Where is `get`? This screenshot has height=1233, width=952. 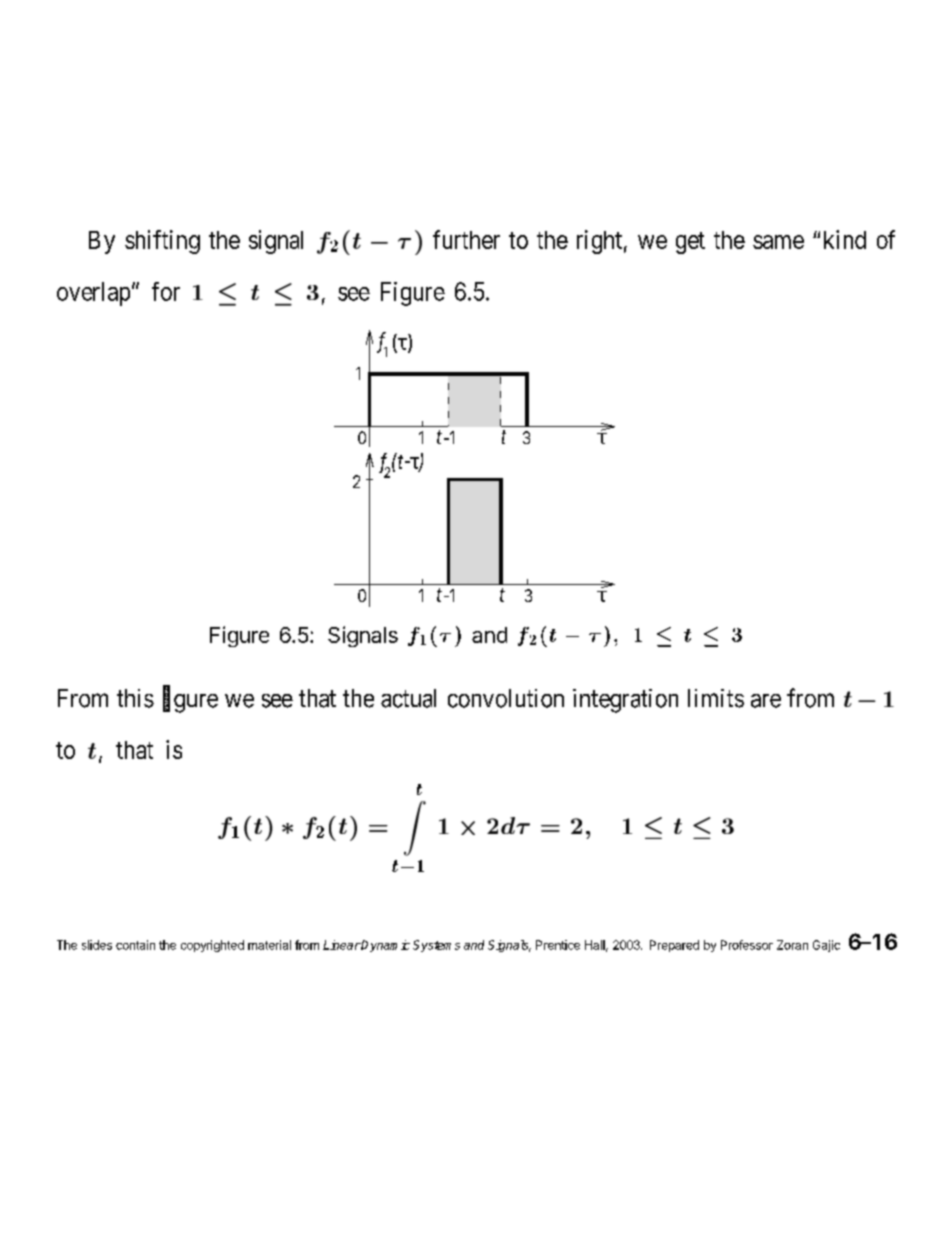
get is located at coordinates (690, 243).
